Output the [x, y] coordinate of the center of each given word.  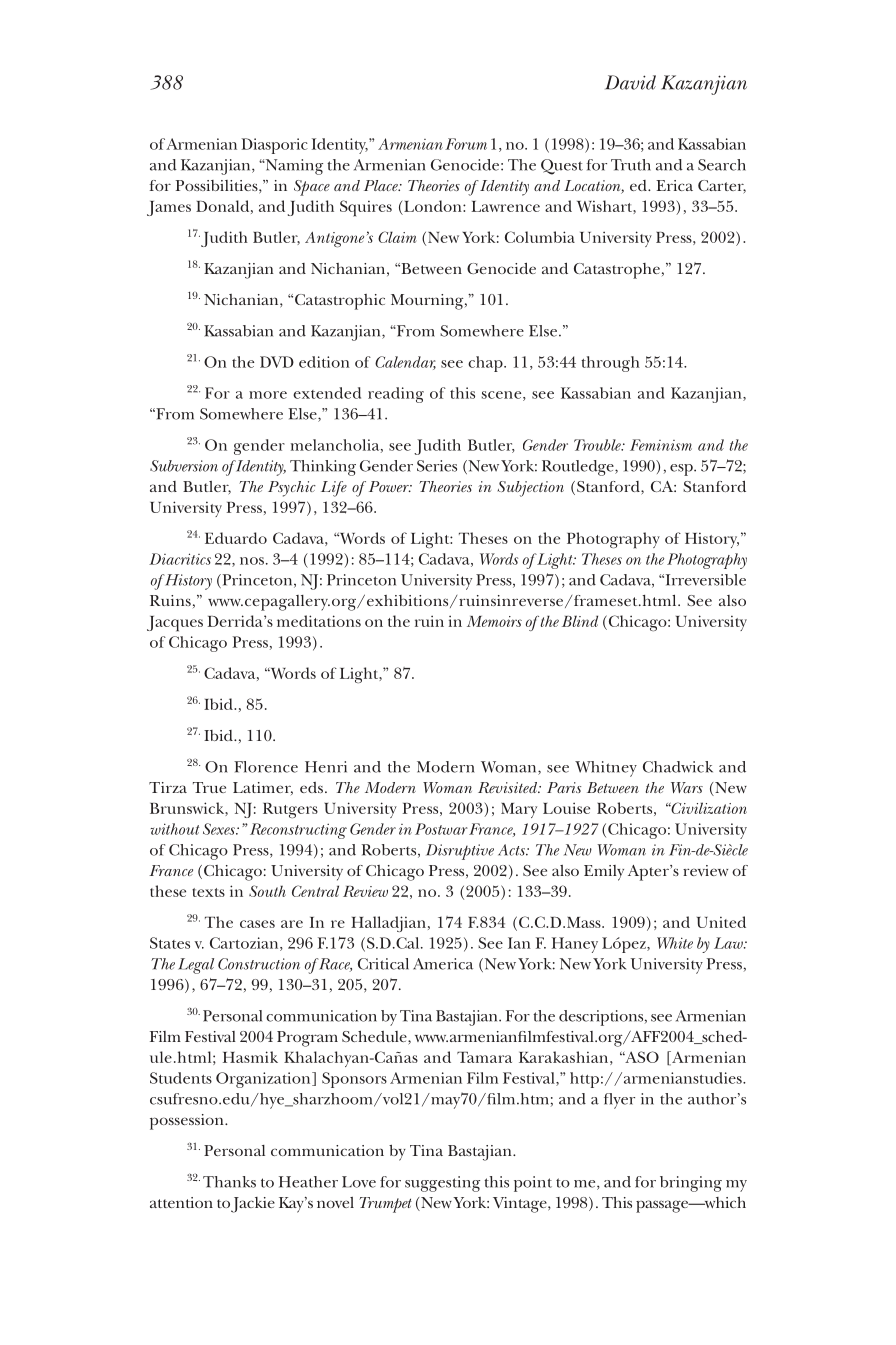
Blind [580, 621]
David [630, 82]
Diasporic [274, 146]
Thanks [229, 1182]
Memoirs [494, 621]
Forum [466, 144]
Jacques [175, 624]
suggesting [442, 1184]
